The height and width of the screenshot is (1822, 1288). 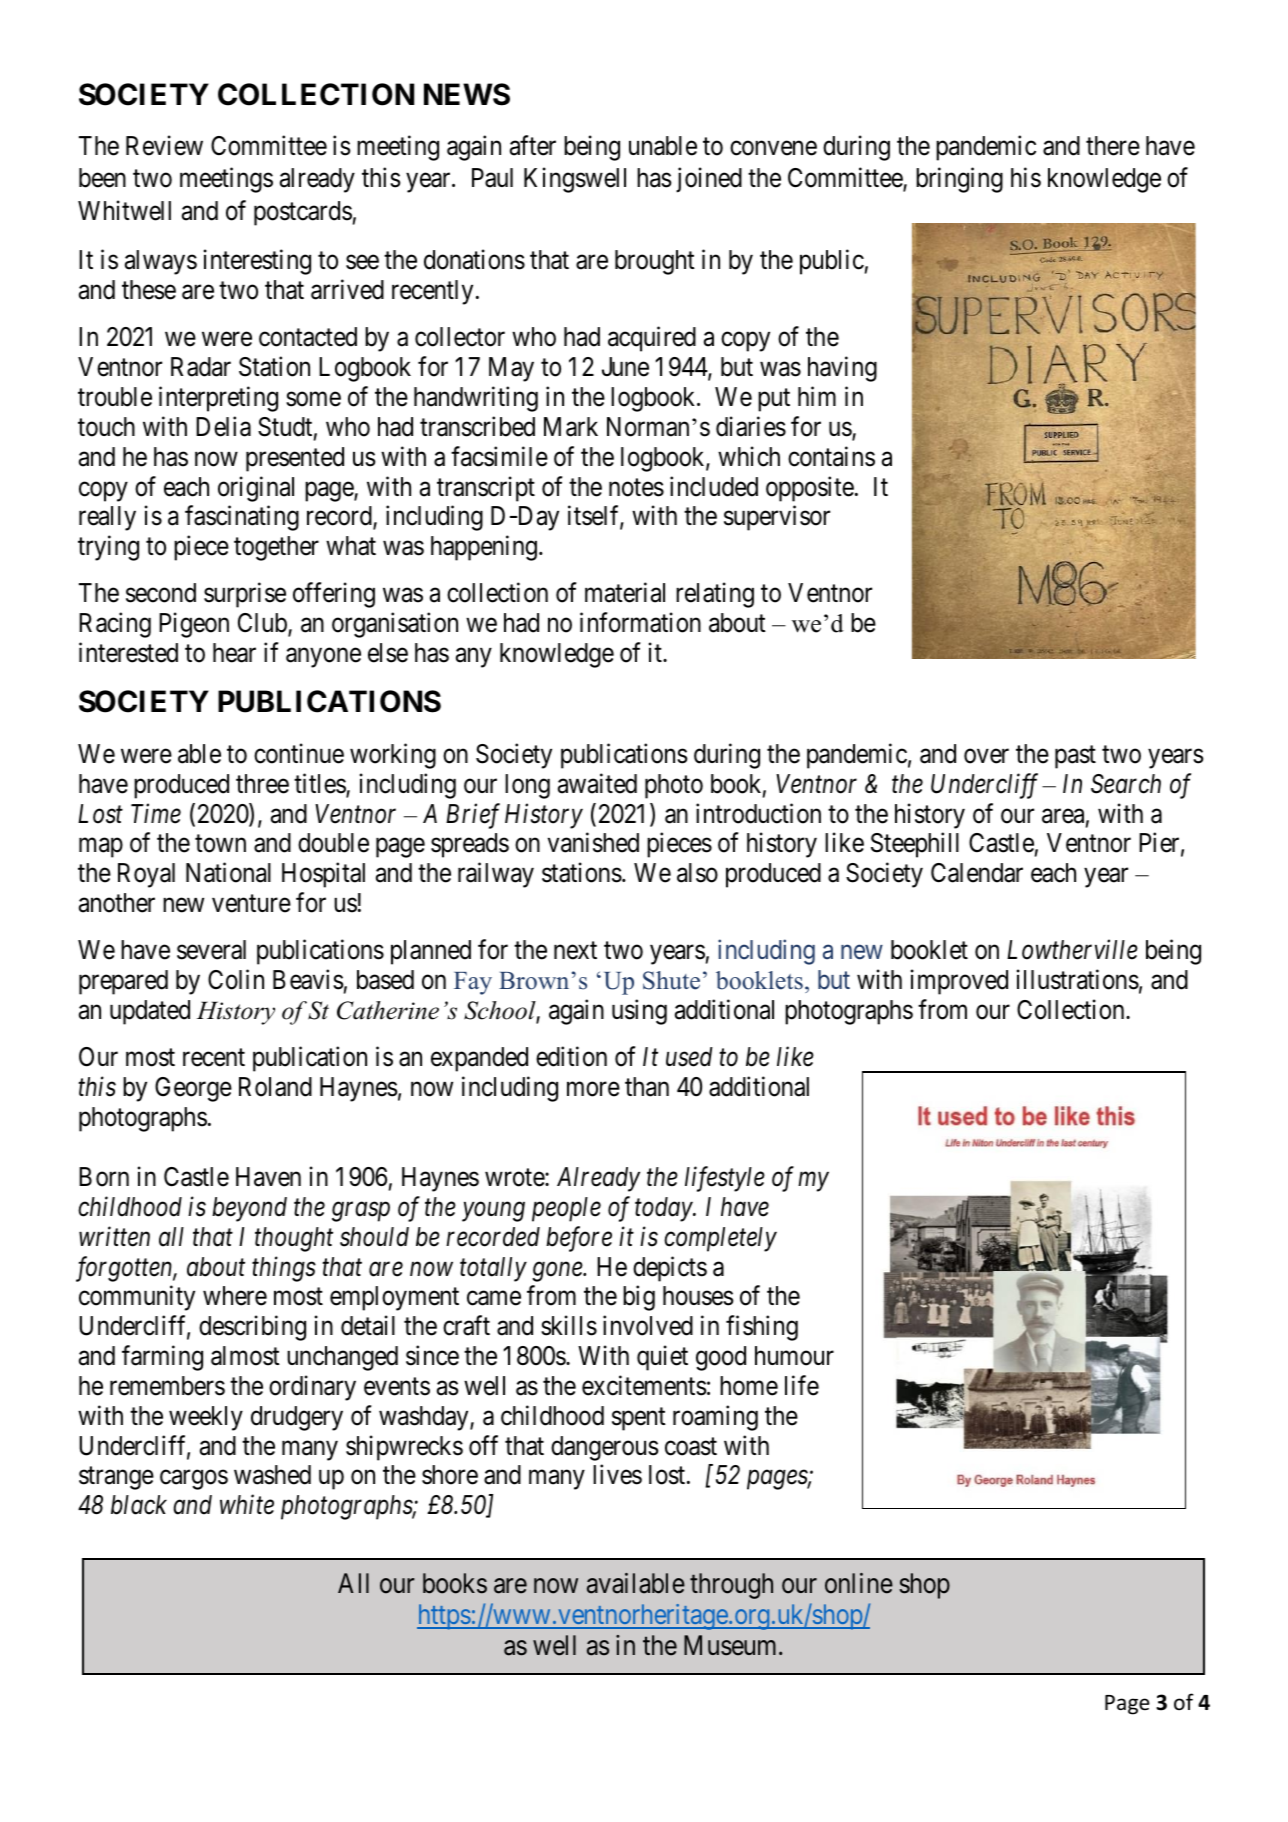 What do you see at coordinates (164, 145) in the screenshot?
I see `Review` at bounding box center [164, 145].
